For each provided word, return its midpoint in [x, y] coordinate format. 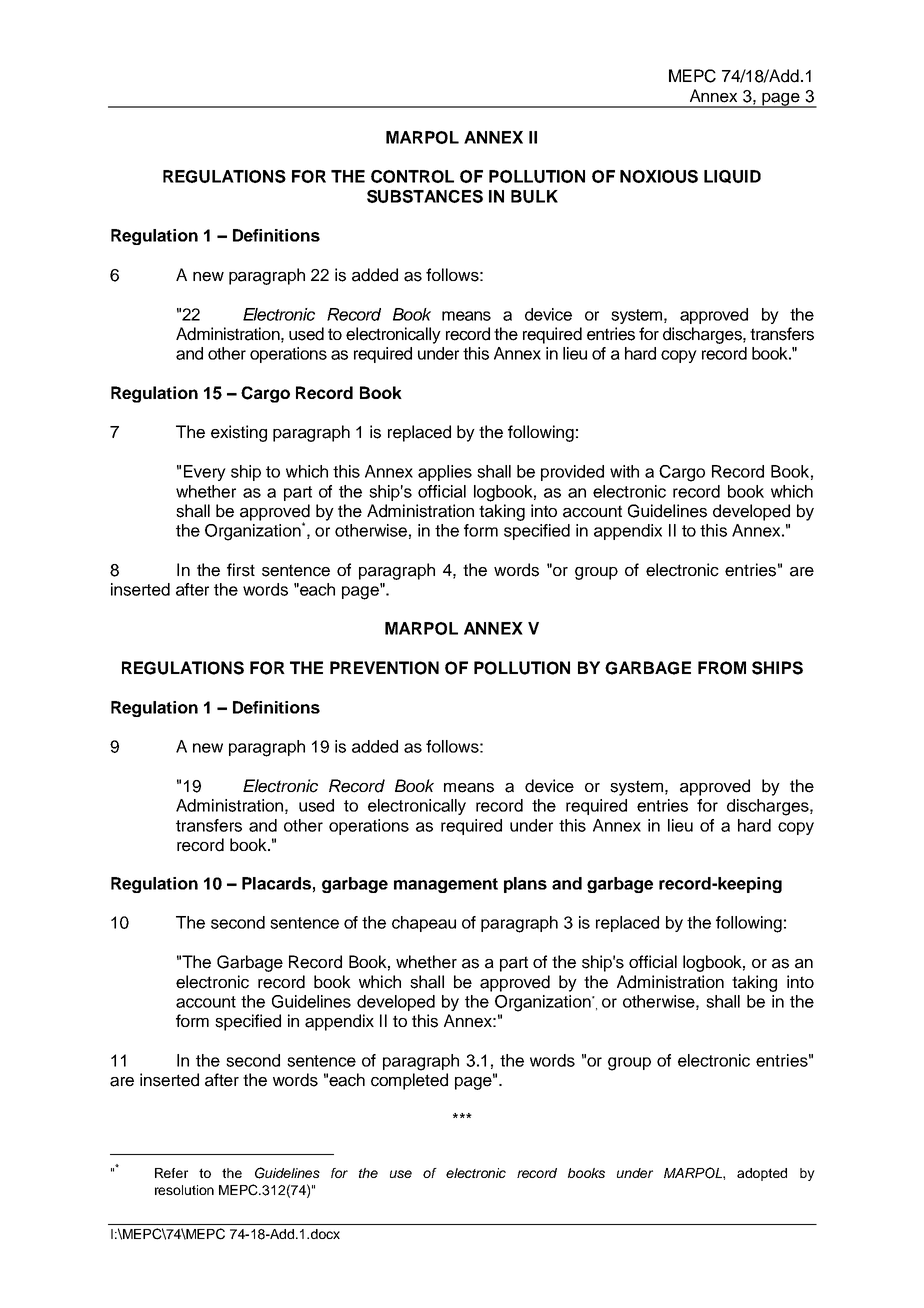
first [241, 570]
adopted [762, 1174]
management [446, 885]
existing [239, 433]
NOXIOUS [659, 176]
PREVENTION [384, 668]
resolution [184, 1190]
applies [445, 473]
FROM [722, 668]
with [624, 471]
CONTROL [412, 176]
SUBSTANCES [425, 196]
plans [525, 885]
